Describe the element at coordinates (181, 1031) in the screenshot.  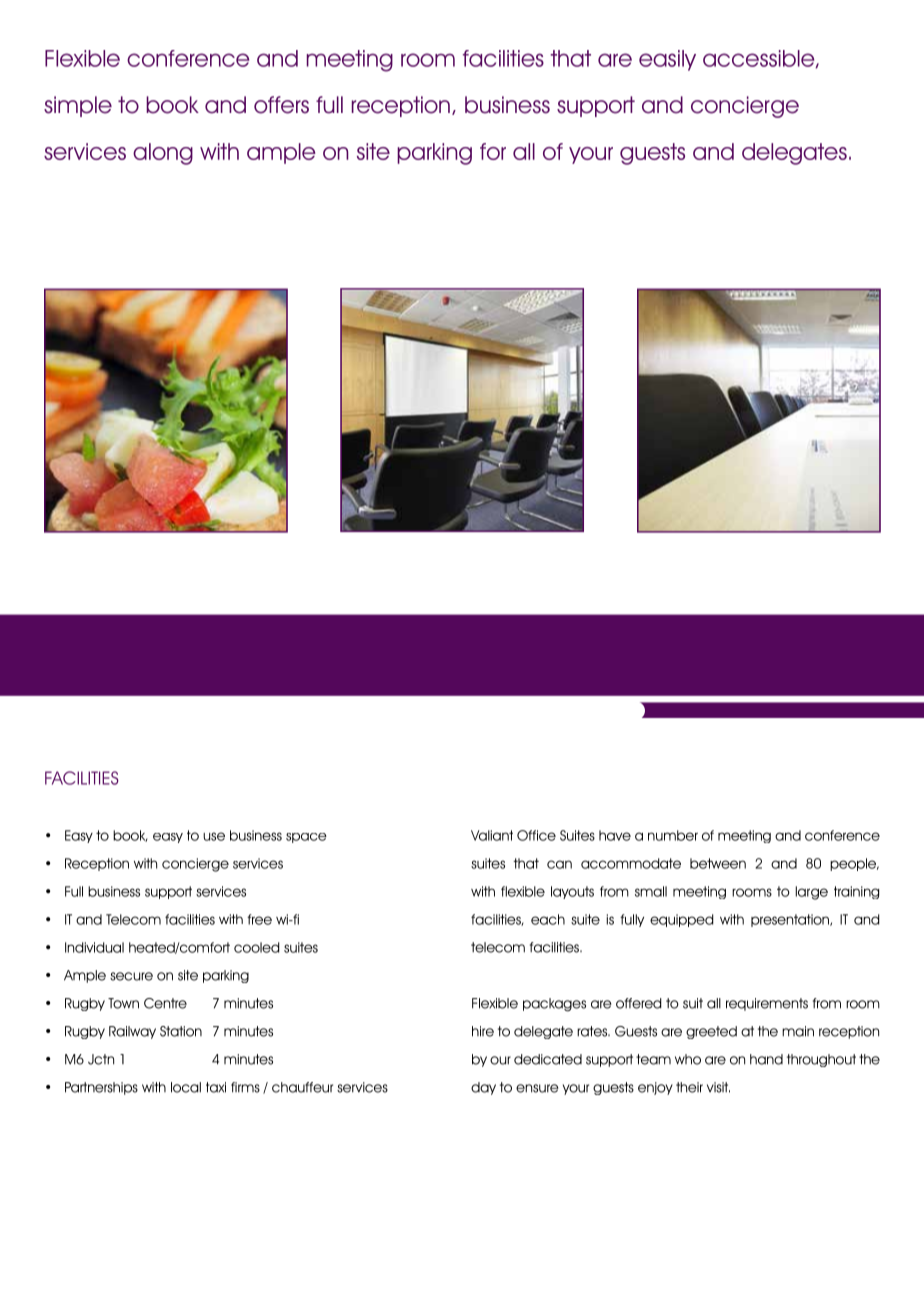
I see `Station` at that location.
